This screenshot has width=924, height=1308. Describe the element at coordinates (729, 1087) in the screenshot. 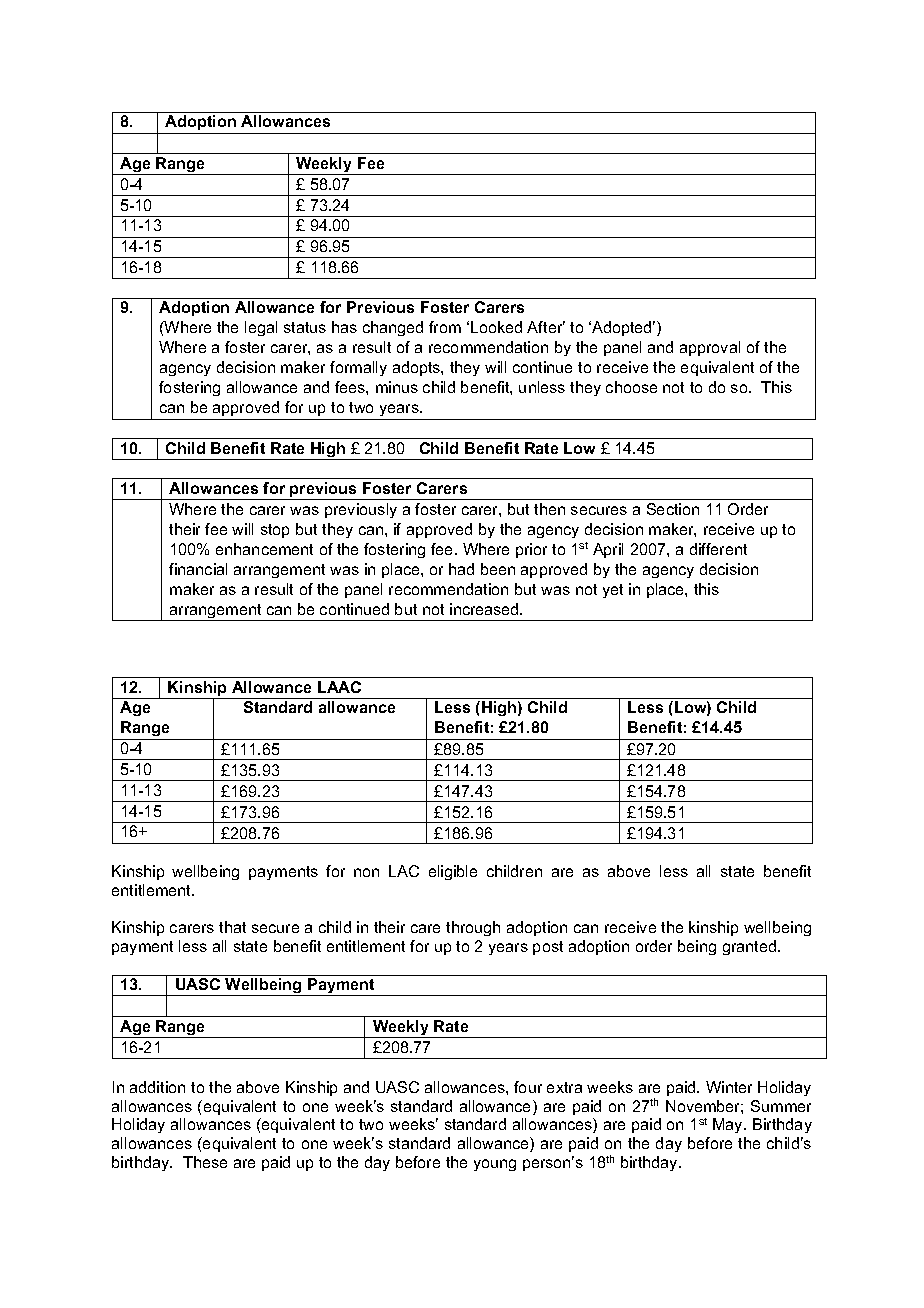

I see `Winter` at that location.
